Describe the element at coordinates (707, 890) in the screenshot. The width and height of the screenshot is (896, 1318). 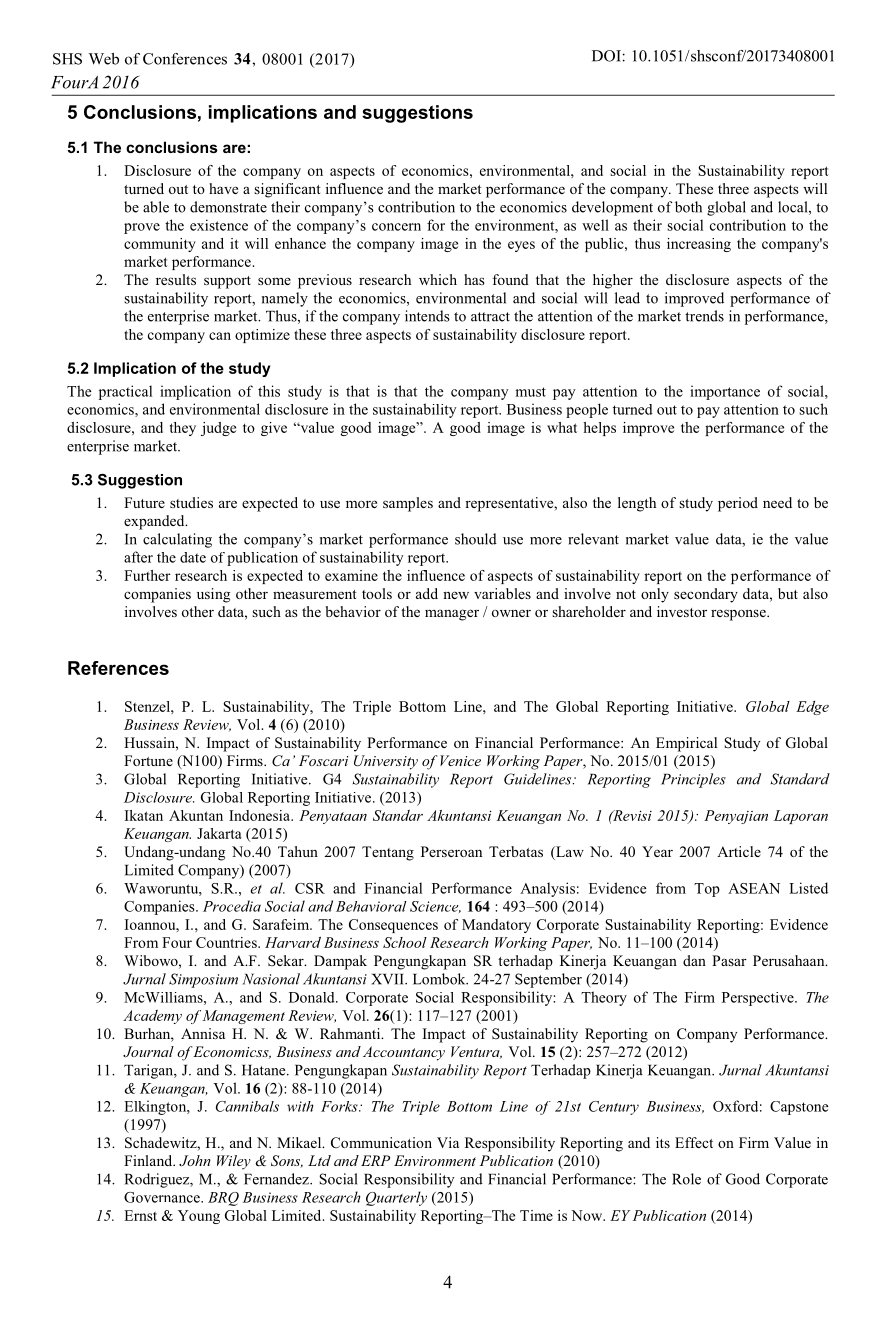
I see `Top` at that location.
